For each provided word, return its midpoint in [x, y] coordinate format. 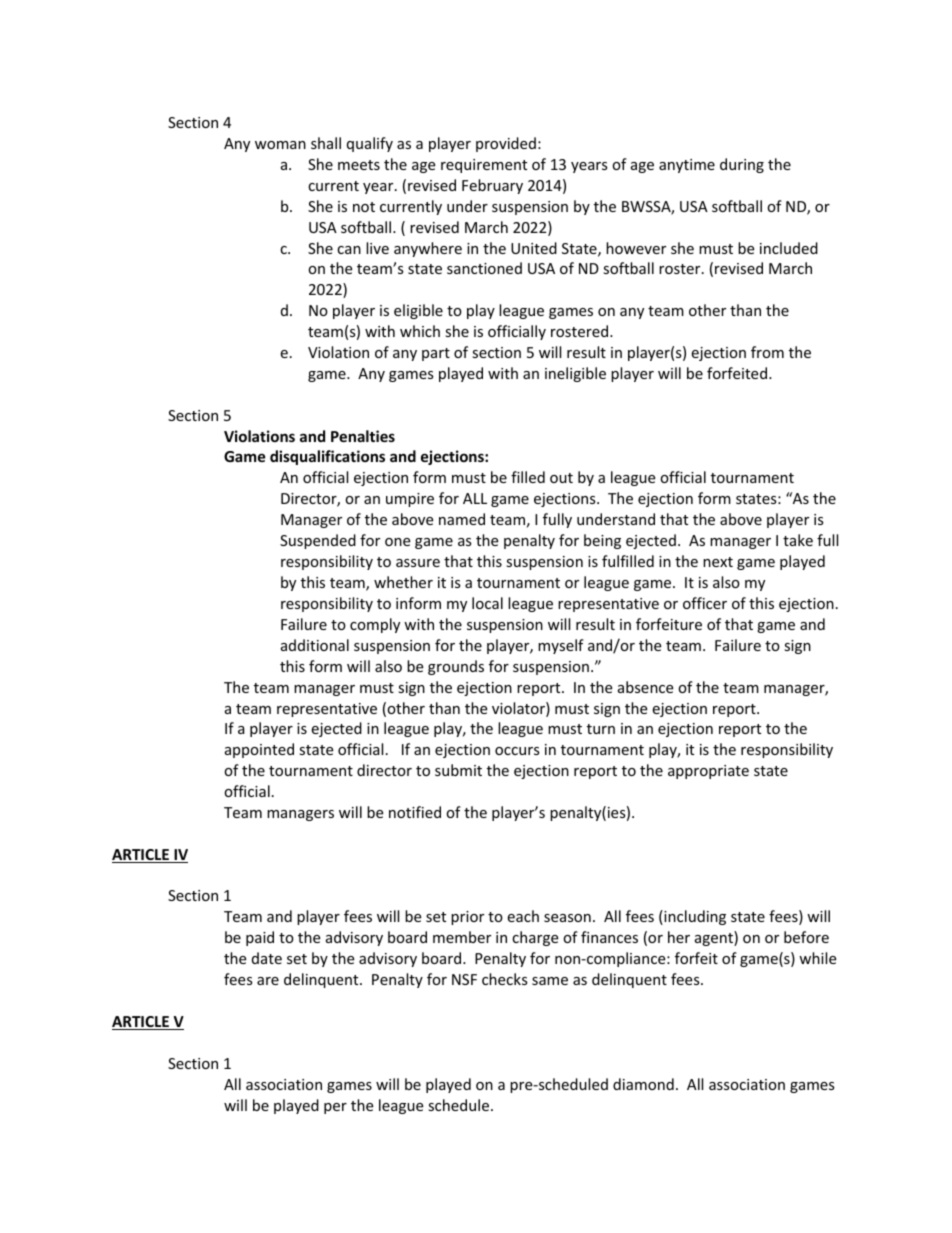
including [694, 917]
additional [315, 645]
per [335, 1108]
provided [506, 144]
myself [561, 646]
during [742, 165]
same [550, 981]
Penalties [363, 436]
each [523, 916]
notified [415, 812]
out [561, 478]
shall [326, 143]
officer [705, 603]
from [767, 352]
